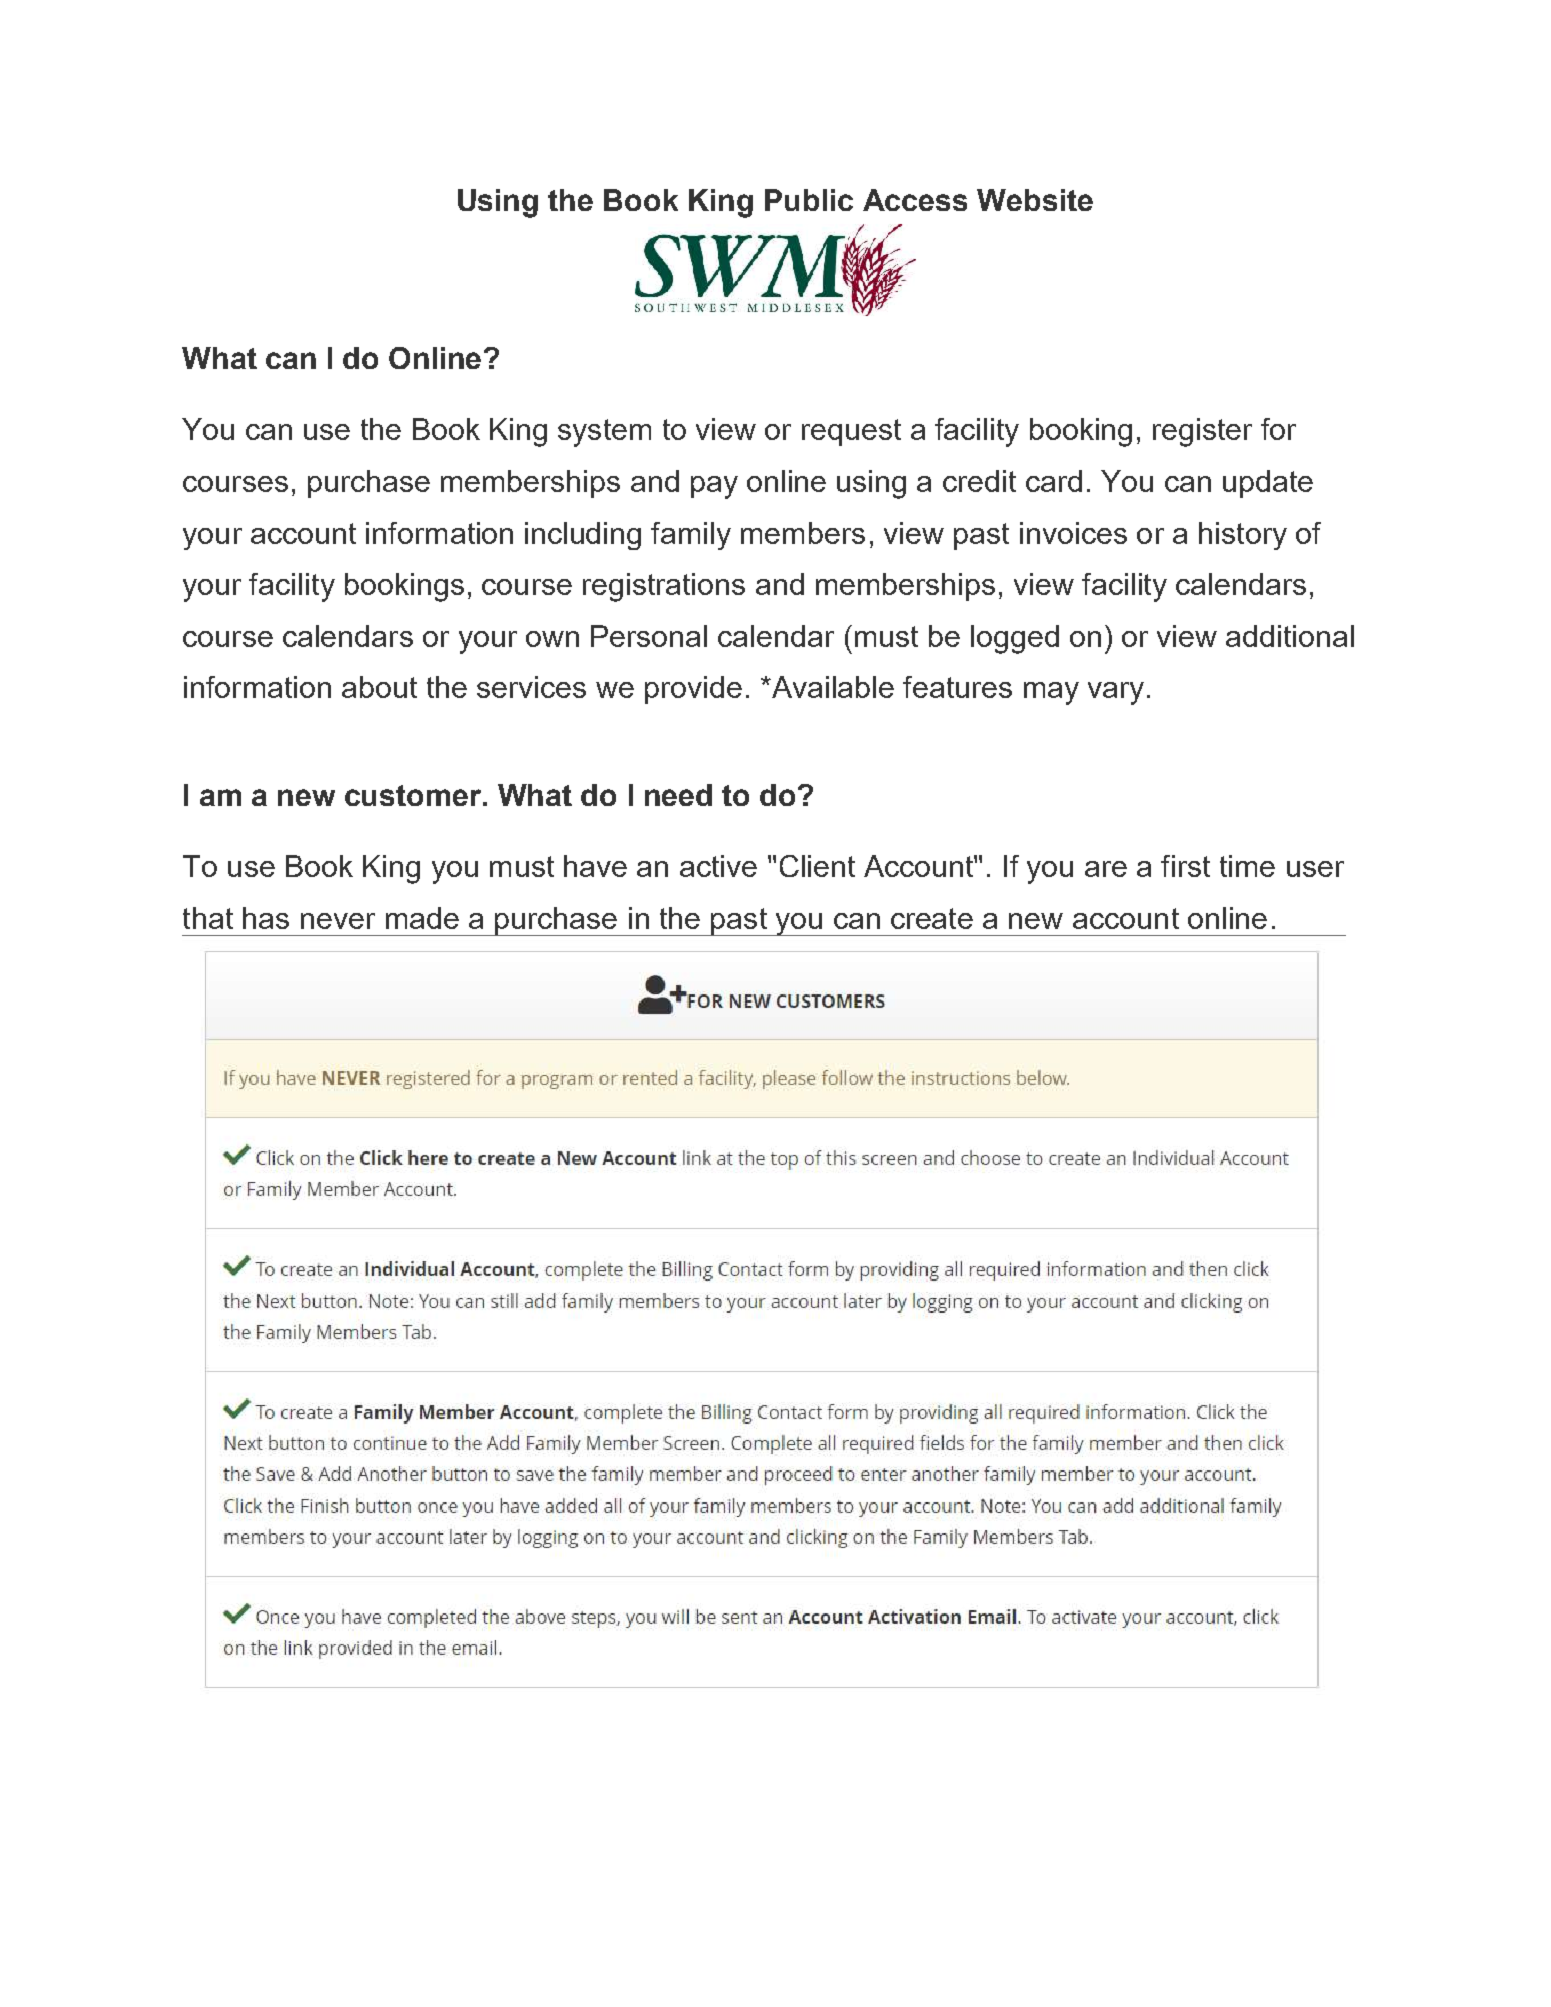 The image size is (1551, 2007). What do you see at coordinates (915, 200) in the image?
I see `Access` at bounding box center [915, 200].
